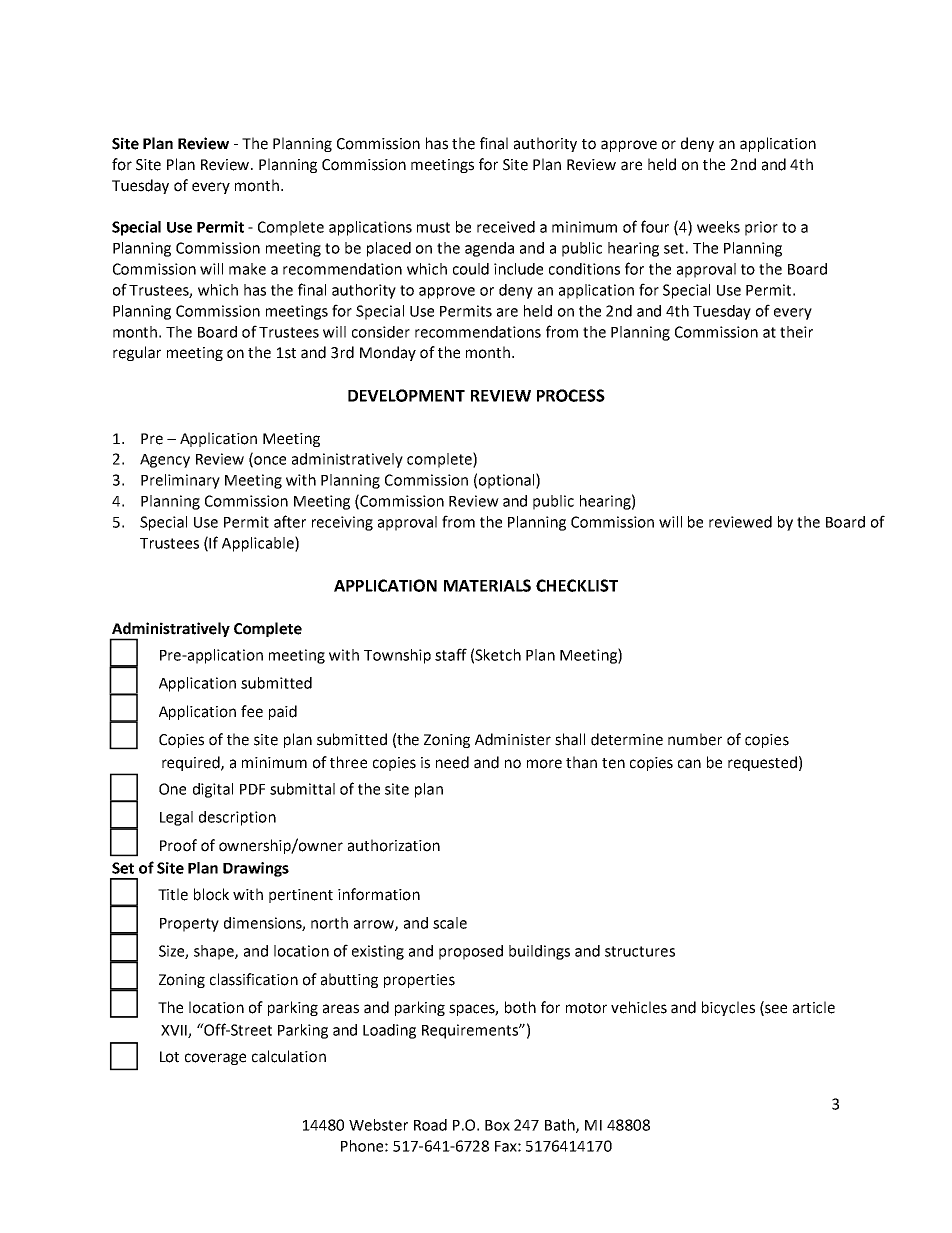  Describe the element at coordinates (577, 585) in the screenshot. I see `CHECKLIST` at that location.
